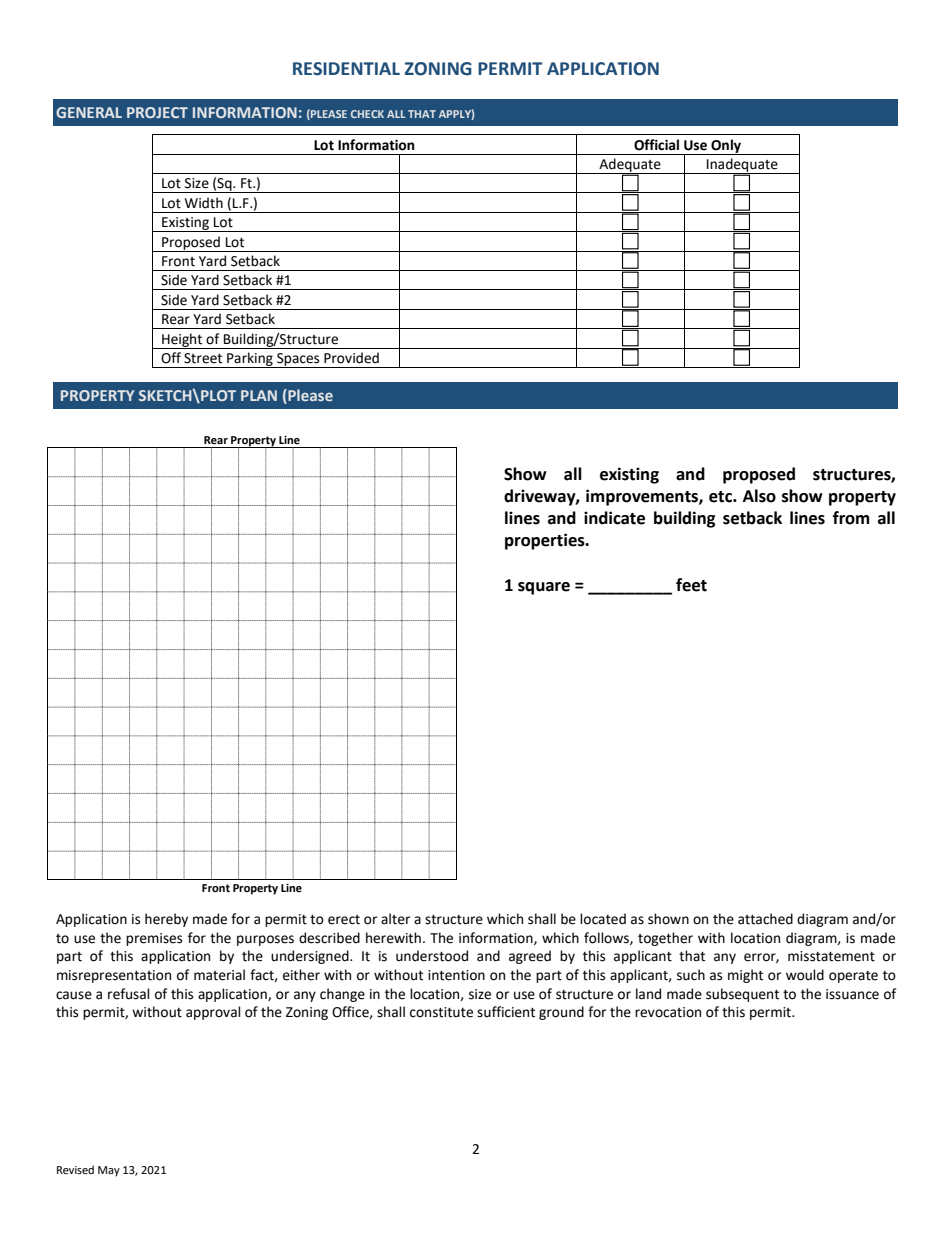  What do you see at coordinates (367, 114) in the screenshot?
I see `CHECK` at bounding box center [367, 114].
